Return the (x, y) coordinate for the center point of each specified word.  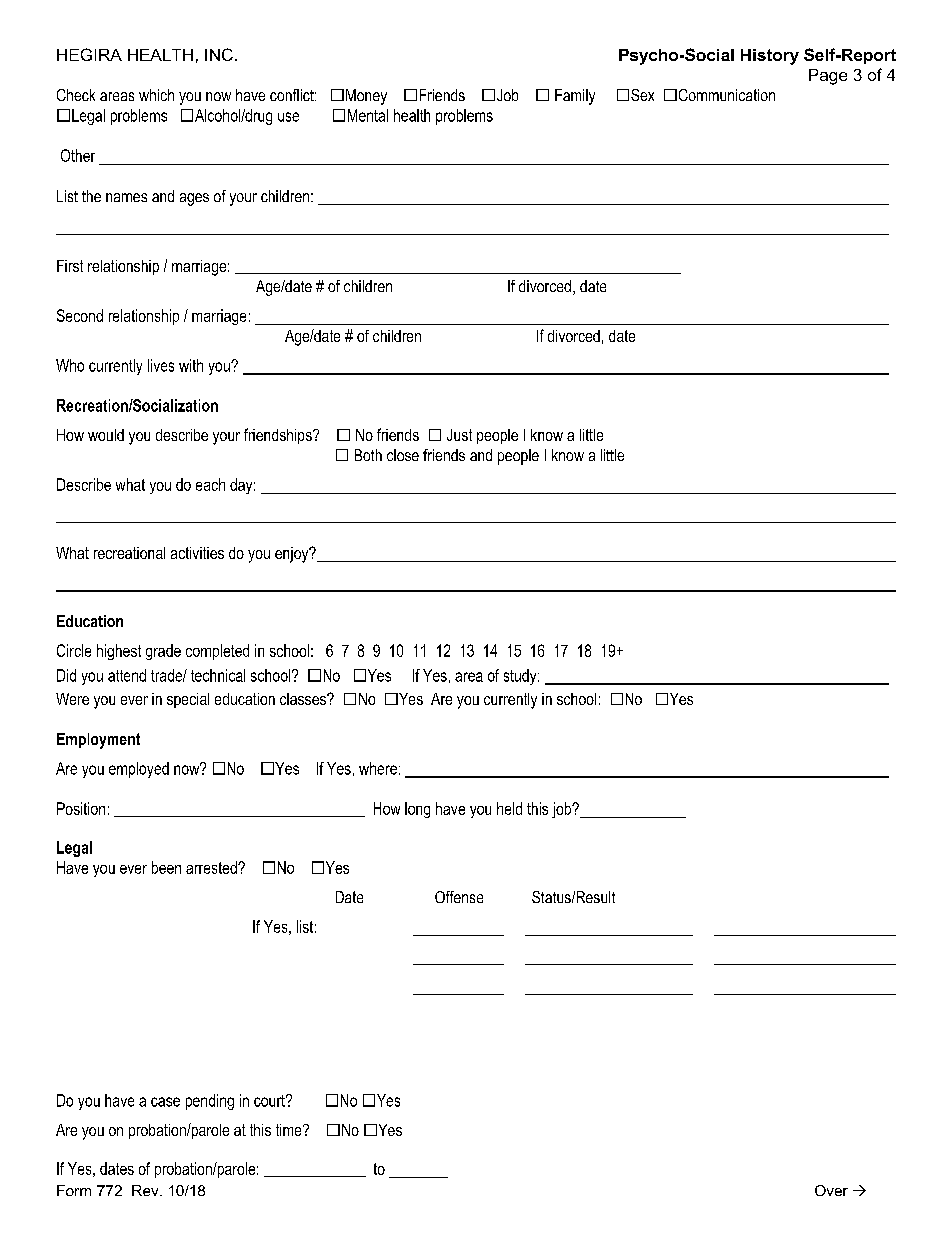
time (290, 1130)
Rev (146, 1190)
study (521, 677)
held (509, 808)
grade (163, 652)
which (156, 95)
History (770, 57)
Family (575, 97)
